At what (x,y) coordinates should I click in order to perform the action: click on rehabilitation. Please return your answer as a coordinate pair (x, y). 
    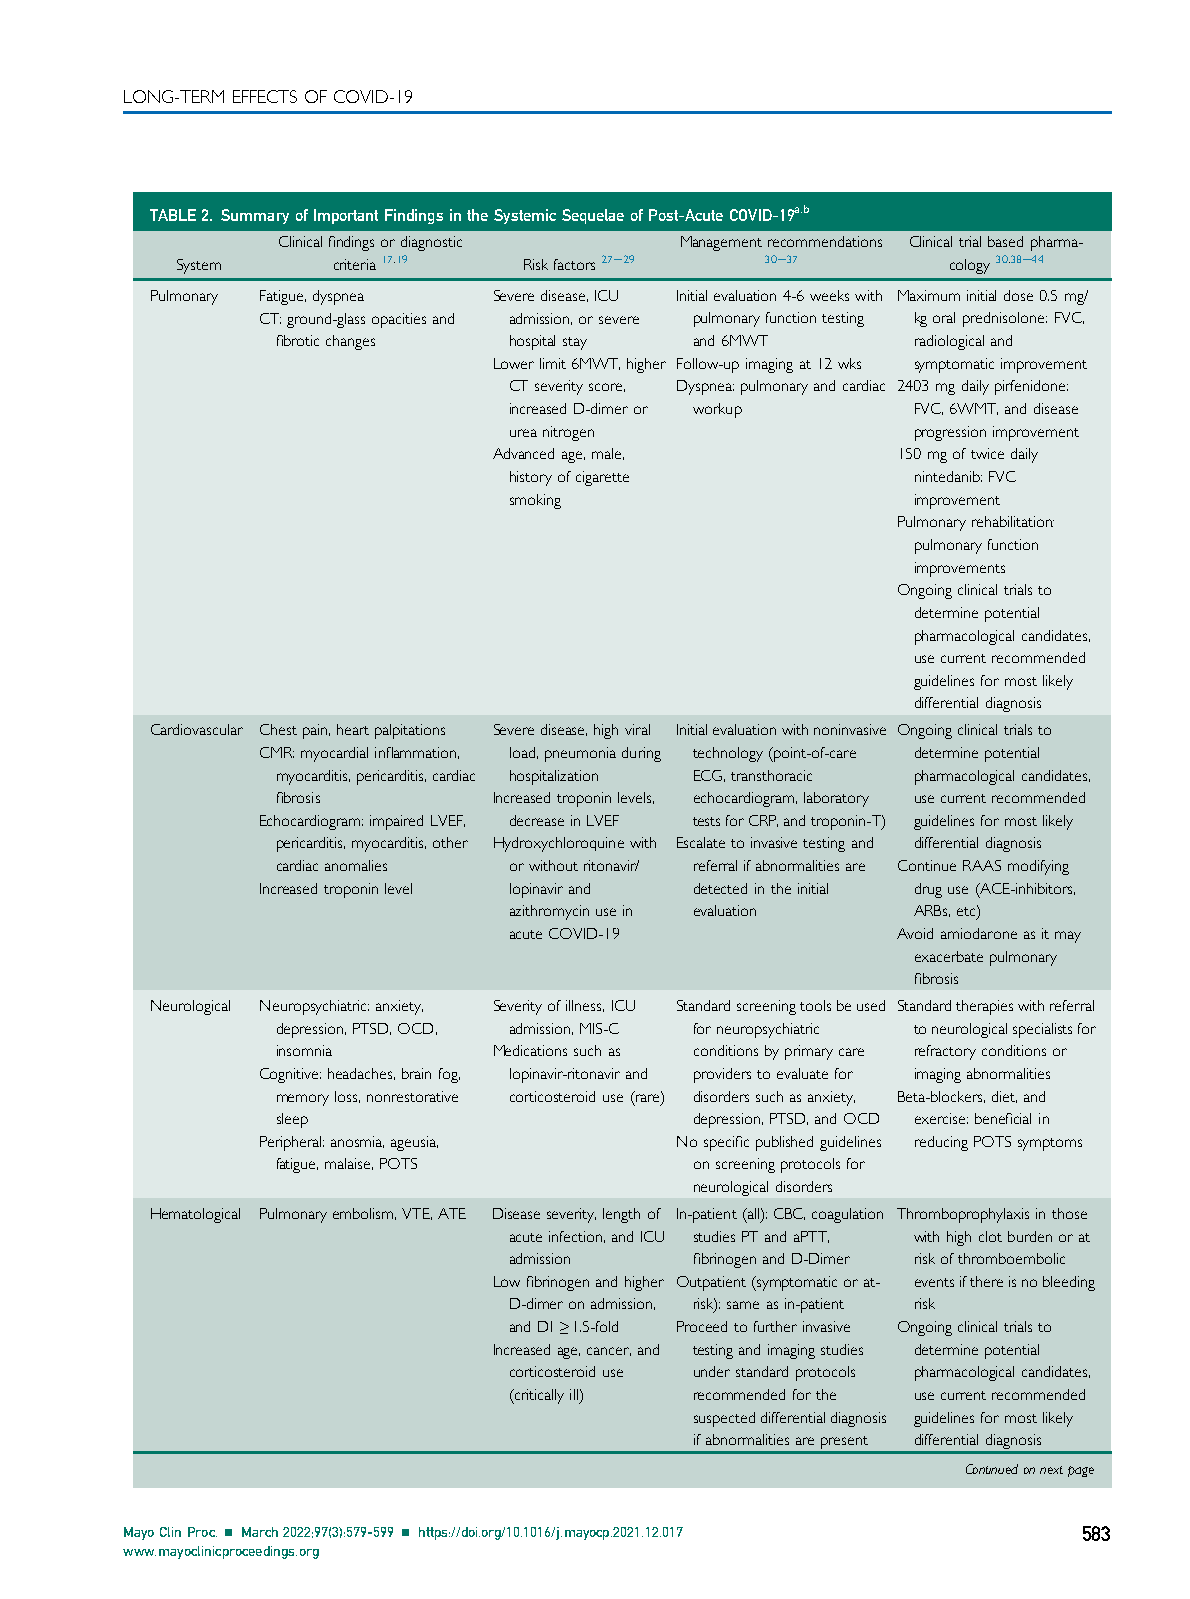
    Looking at the image, I should click on (1013, 521).
